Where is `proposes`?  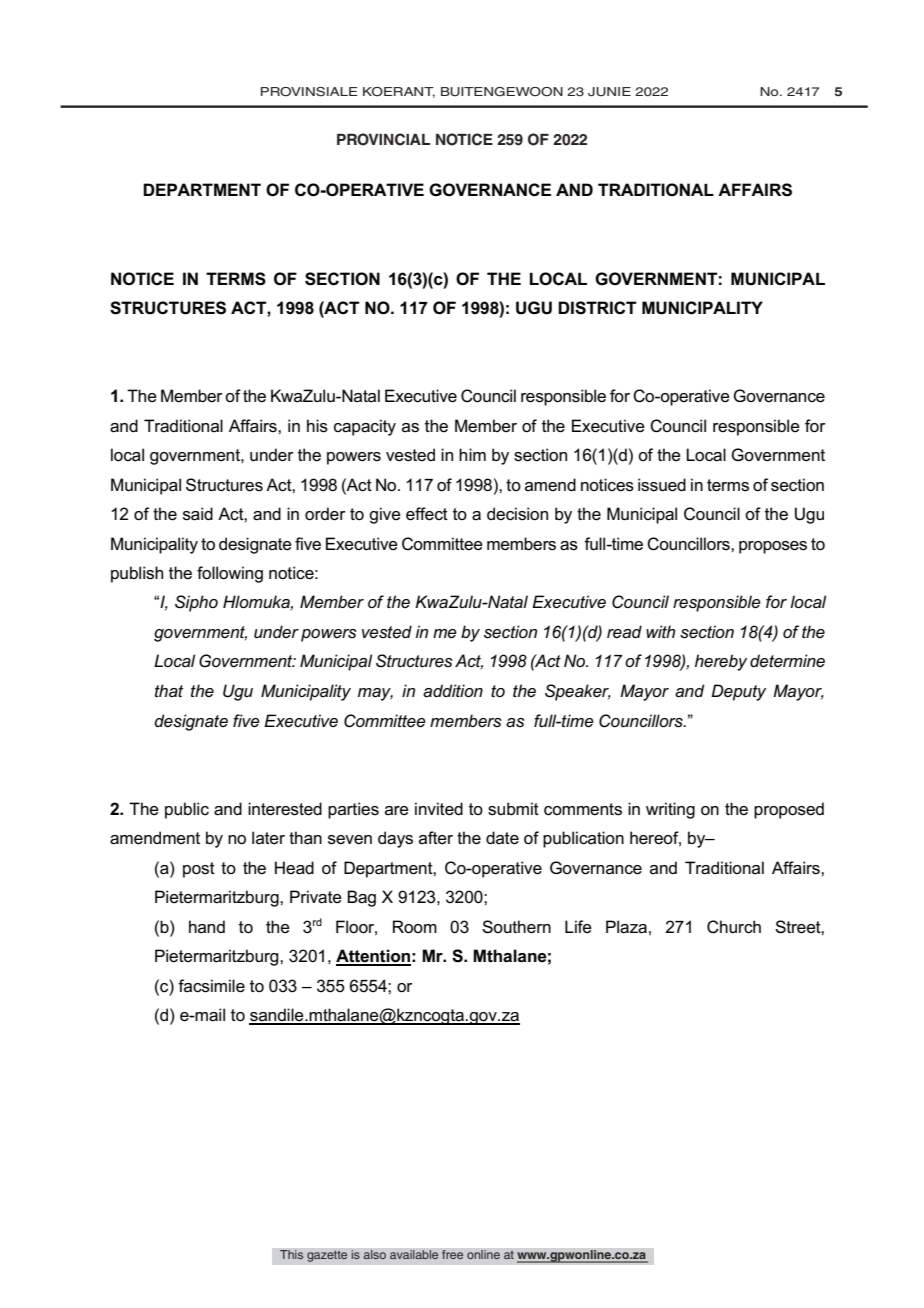
proposes is located at coordinates (773, 547).
